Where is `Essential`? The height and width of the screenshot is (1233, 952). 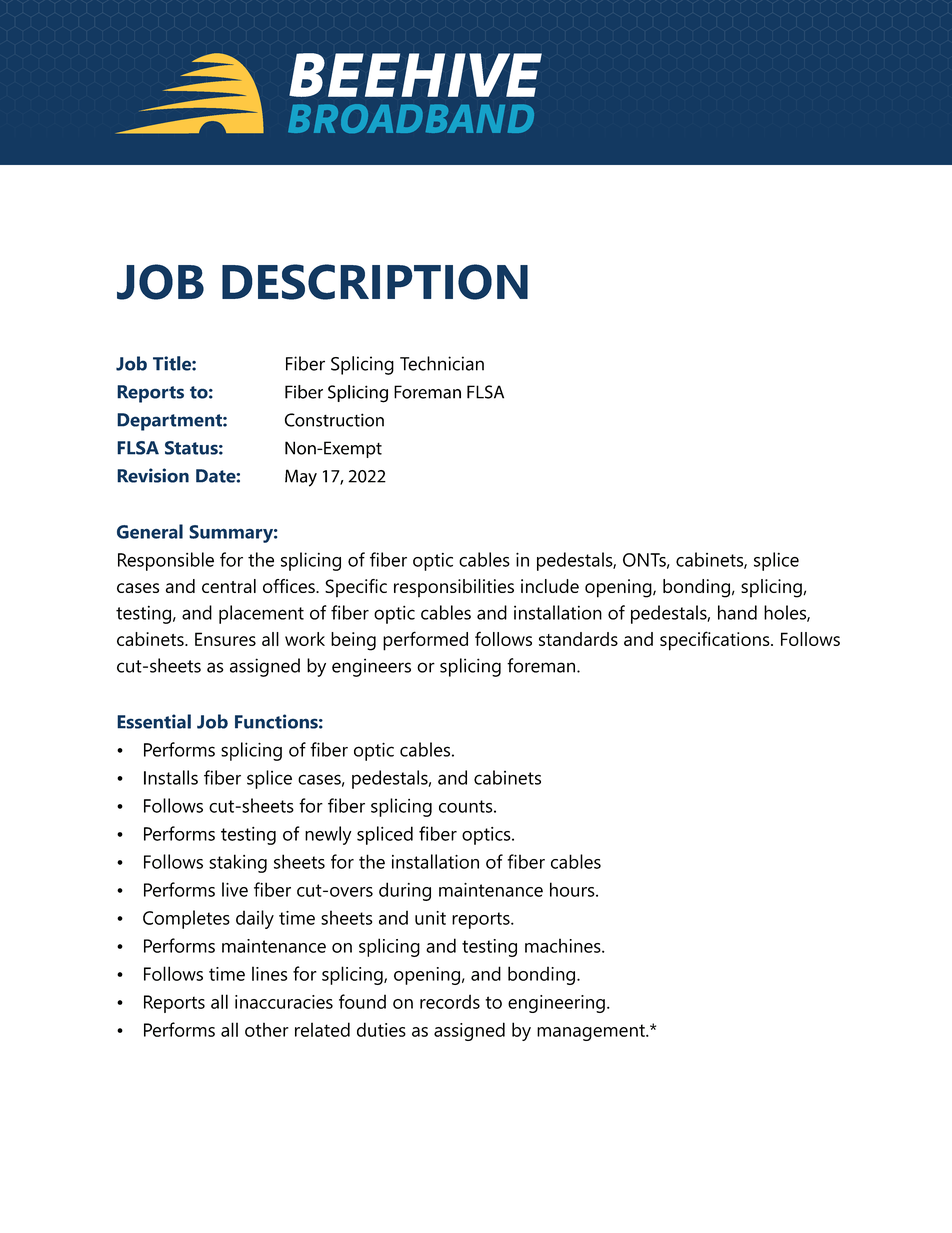 Essential is located at coordinates (154, 721).
